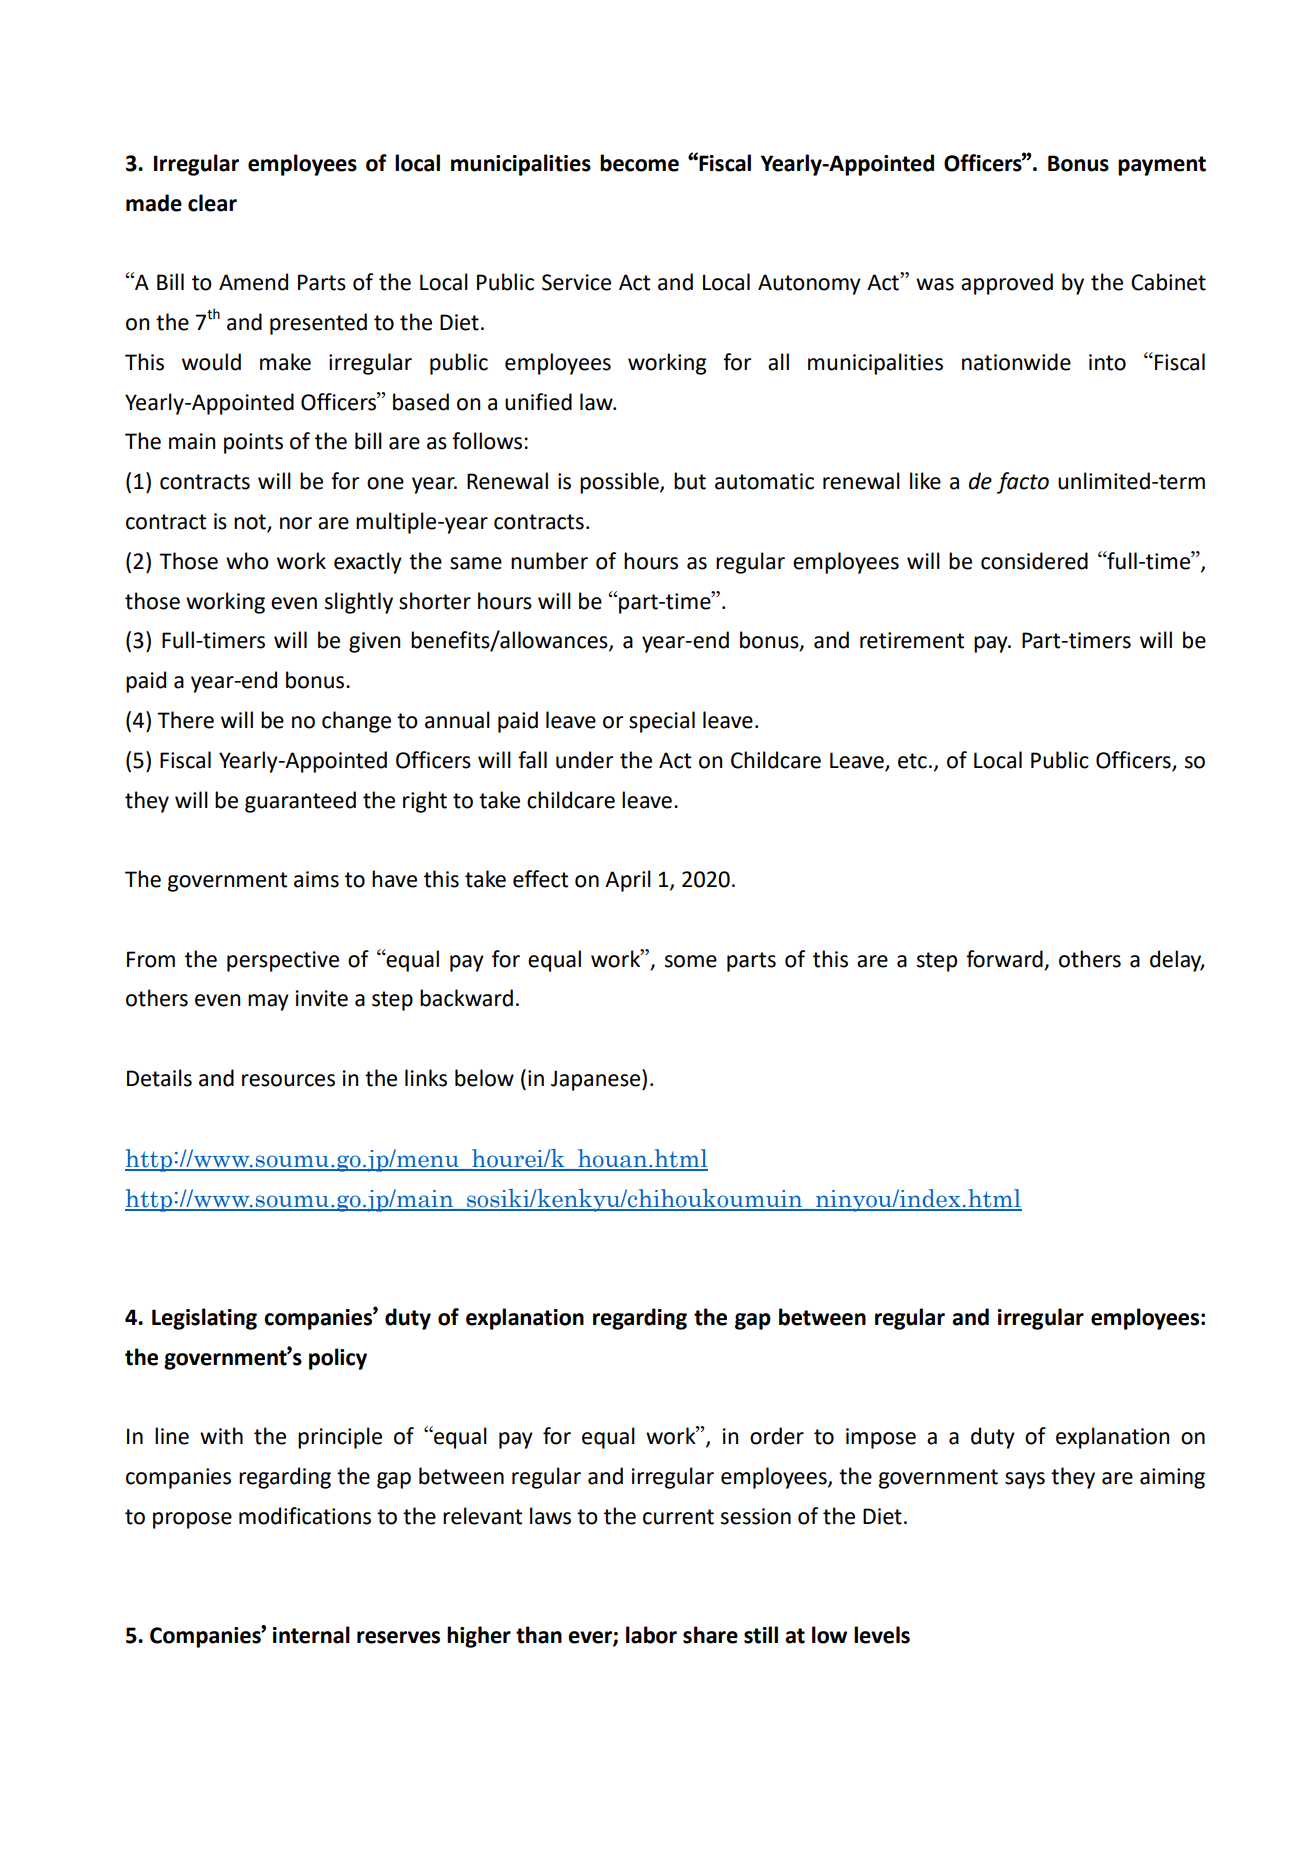 The width and height of the screenshot is (1316, 1861). Describe the element at coordinates (662, 722) in the screenshot. I see `special` at that location.
